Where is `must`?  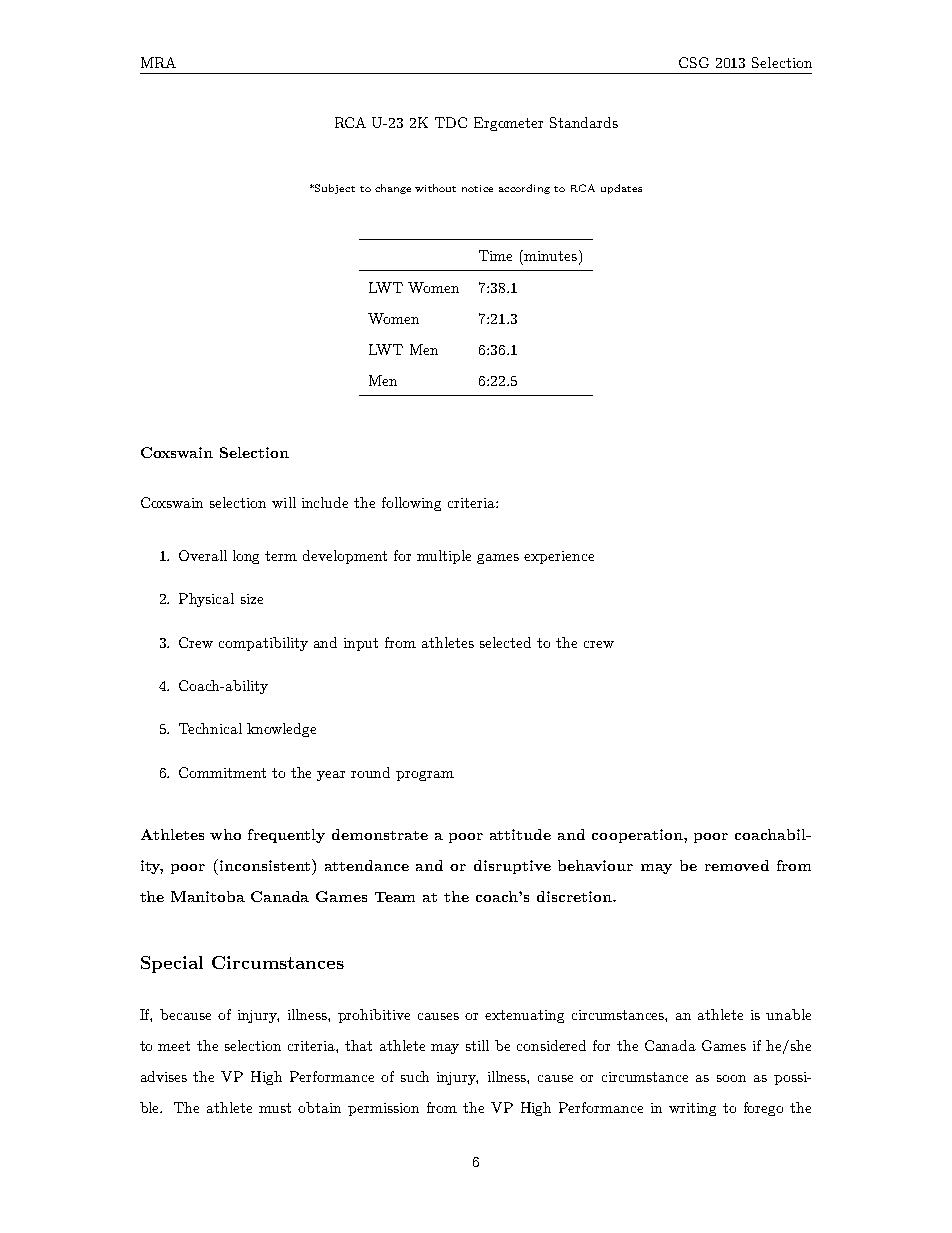
must is located at coordinates (275, 1108).
